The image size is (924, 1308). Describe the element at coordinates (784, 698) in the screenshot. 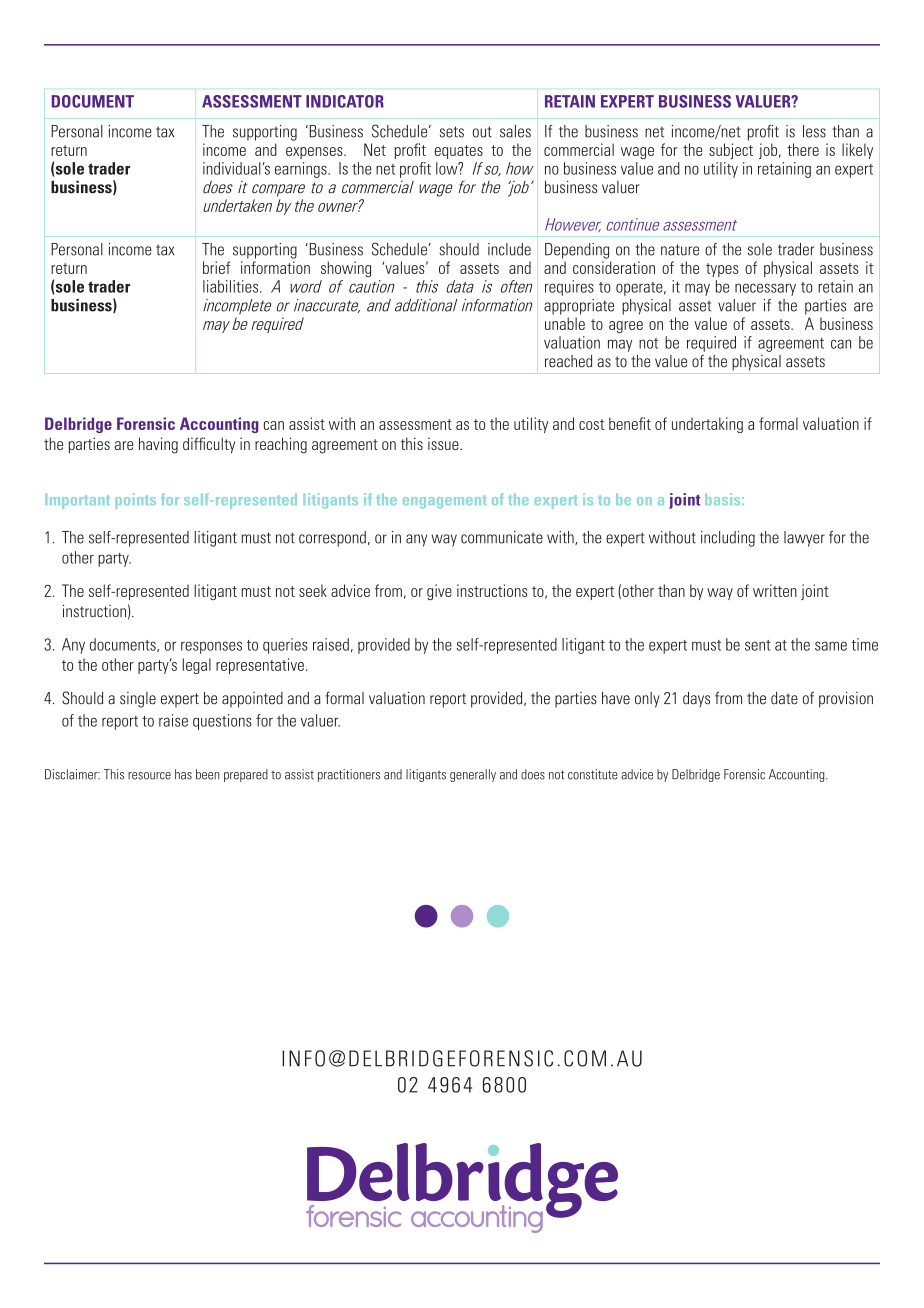

I see `date` at that location.
